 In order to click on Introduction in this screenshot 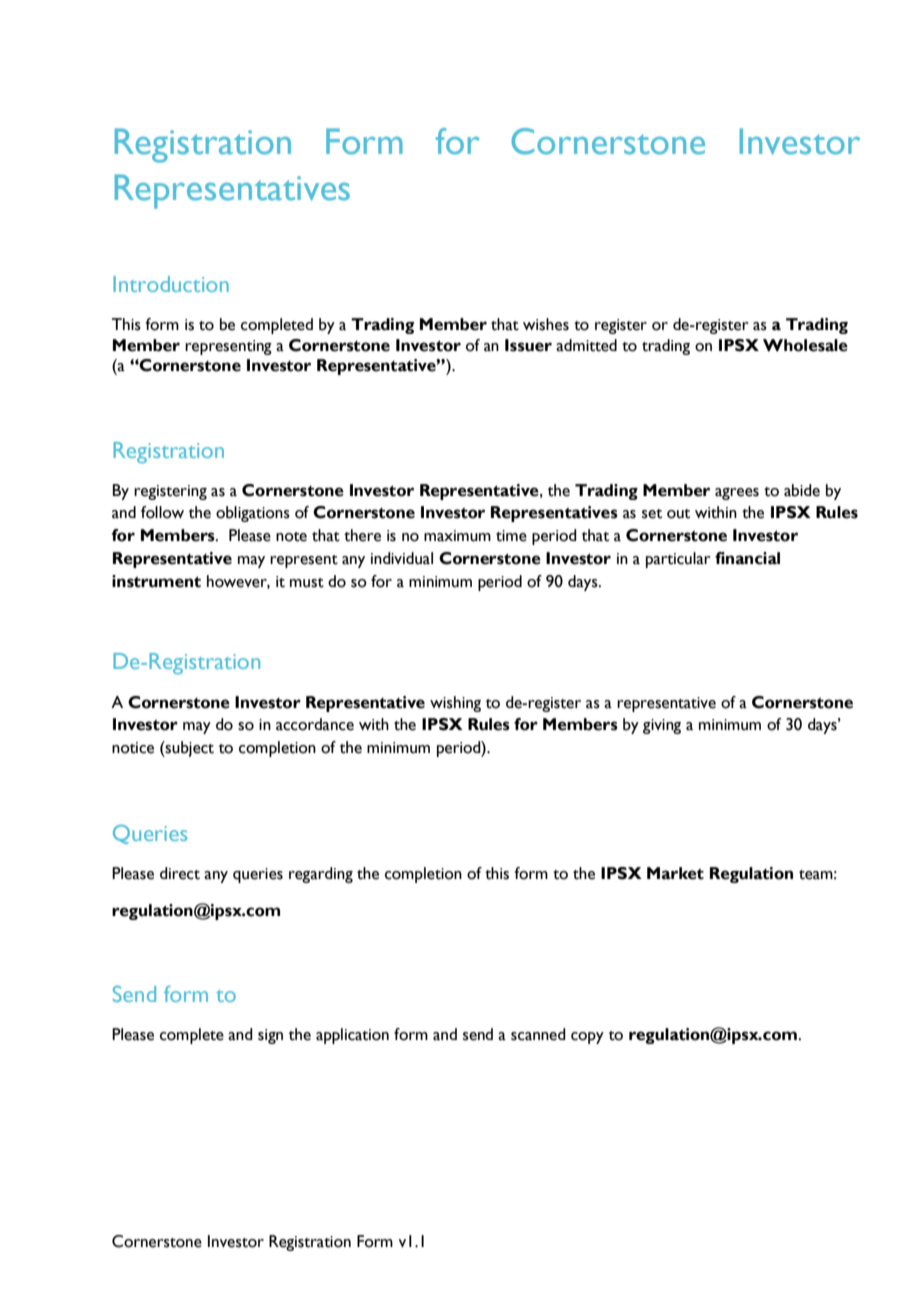, I will do `click(171, 284)`.
